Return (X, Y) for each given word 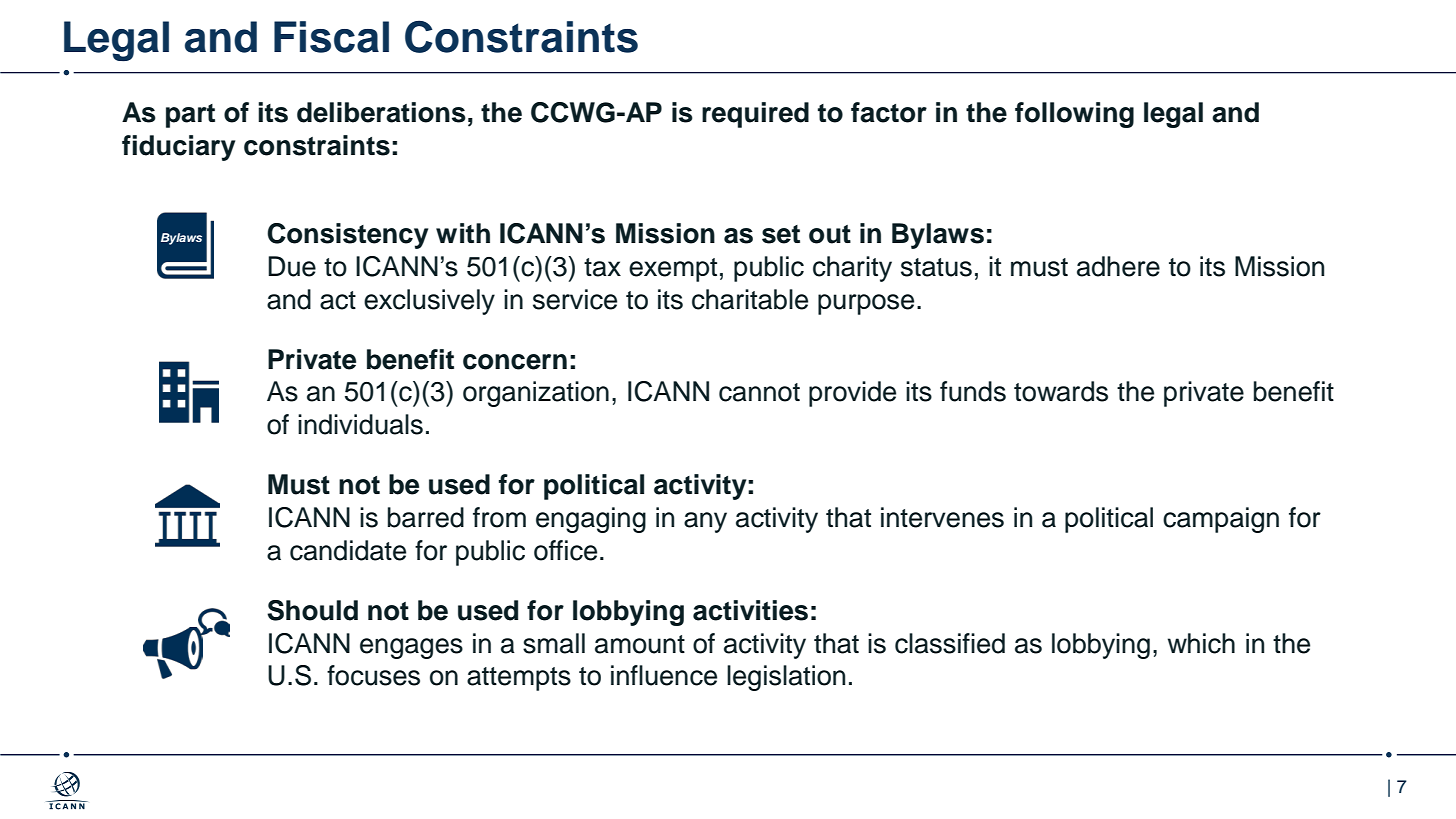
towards (1061, 391)
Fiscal (331, 37)
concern (515, 362)
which (1201, 643)
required (755, 115)
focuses (373, 675)
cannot (759, 392)
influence (664, 675)
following (1074, 115)
